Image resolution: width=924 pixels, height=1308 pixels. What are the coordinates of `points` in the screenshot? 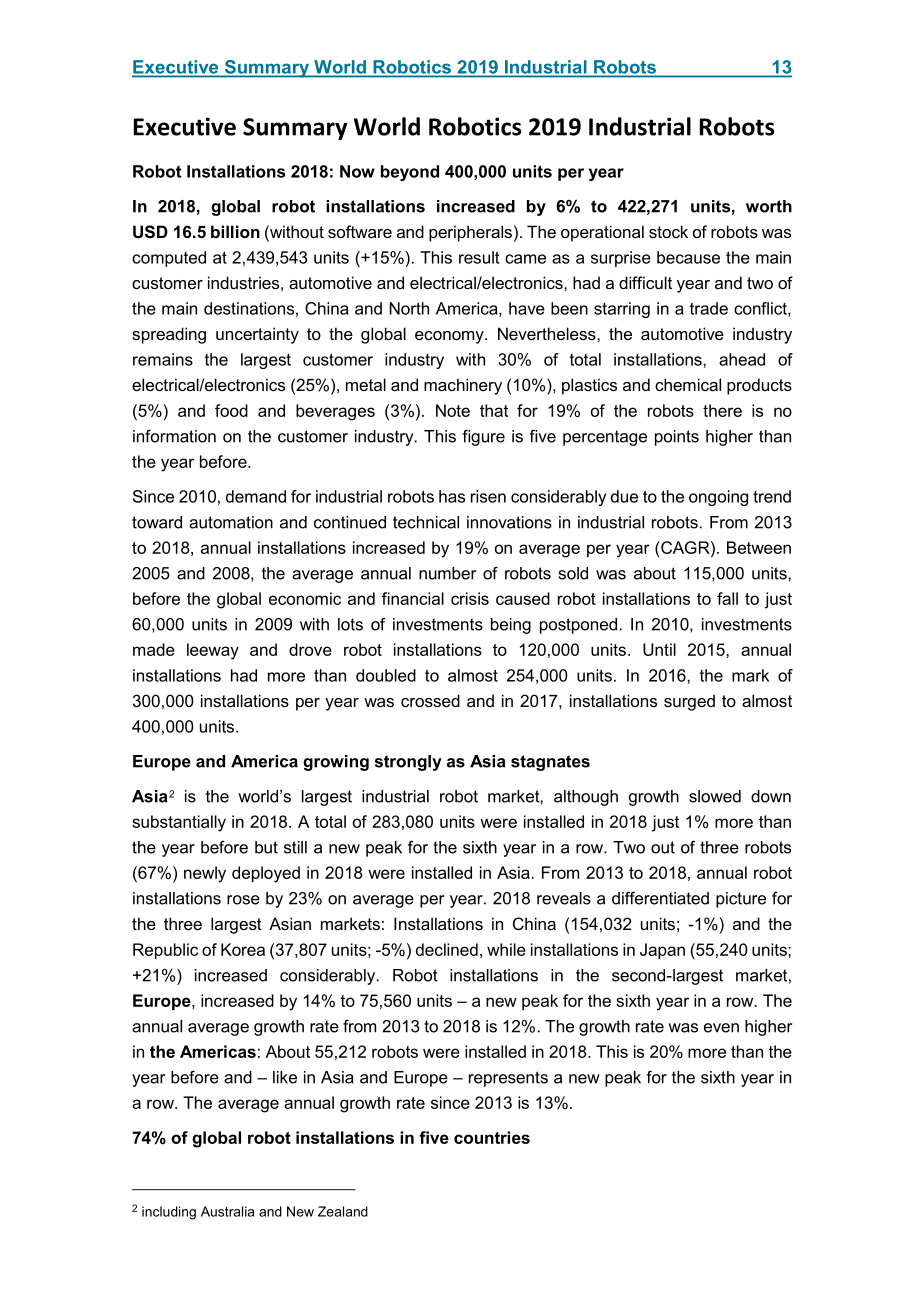 It's located at (677, 438).
